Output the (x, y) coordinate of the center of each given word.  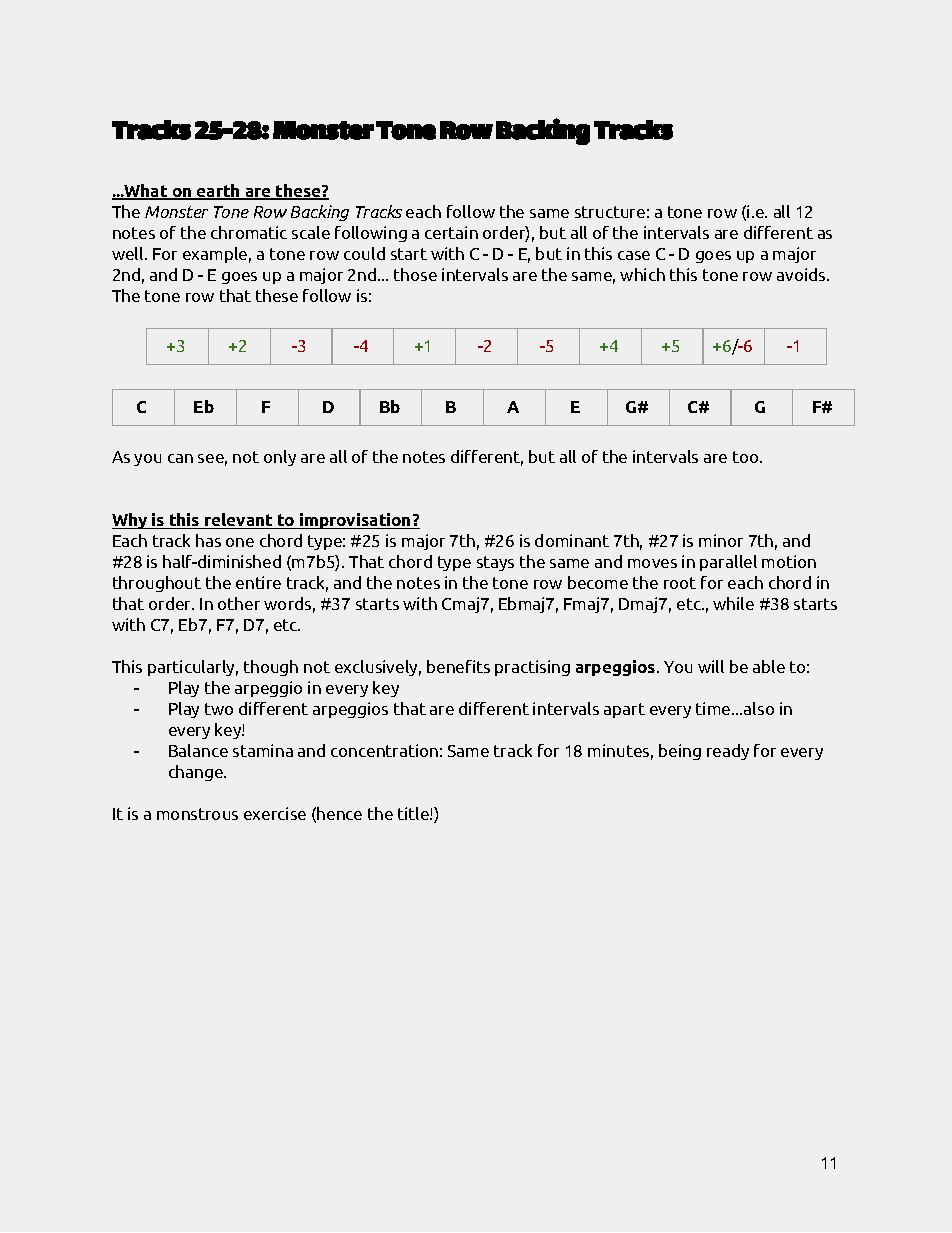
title (414, 813)
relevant (239, 521)
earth (218, 192)
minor (721, 540)
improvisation (355, 521)
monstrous (197, 814)
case (634, 255)
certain (451, 232)
